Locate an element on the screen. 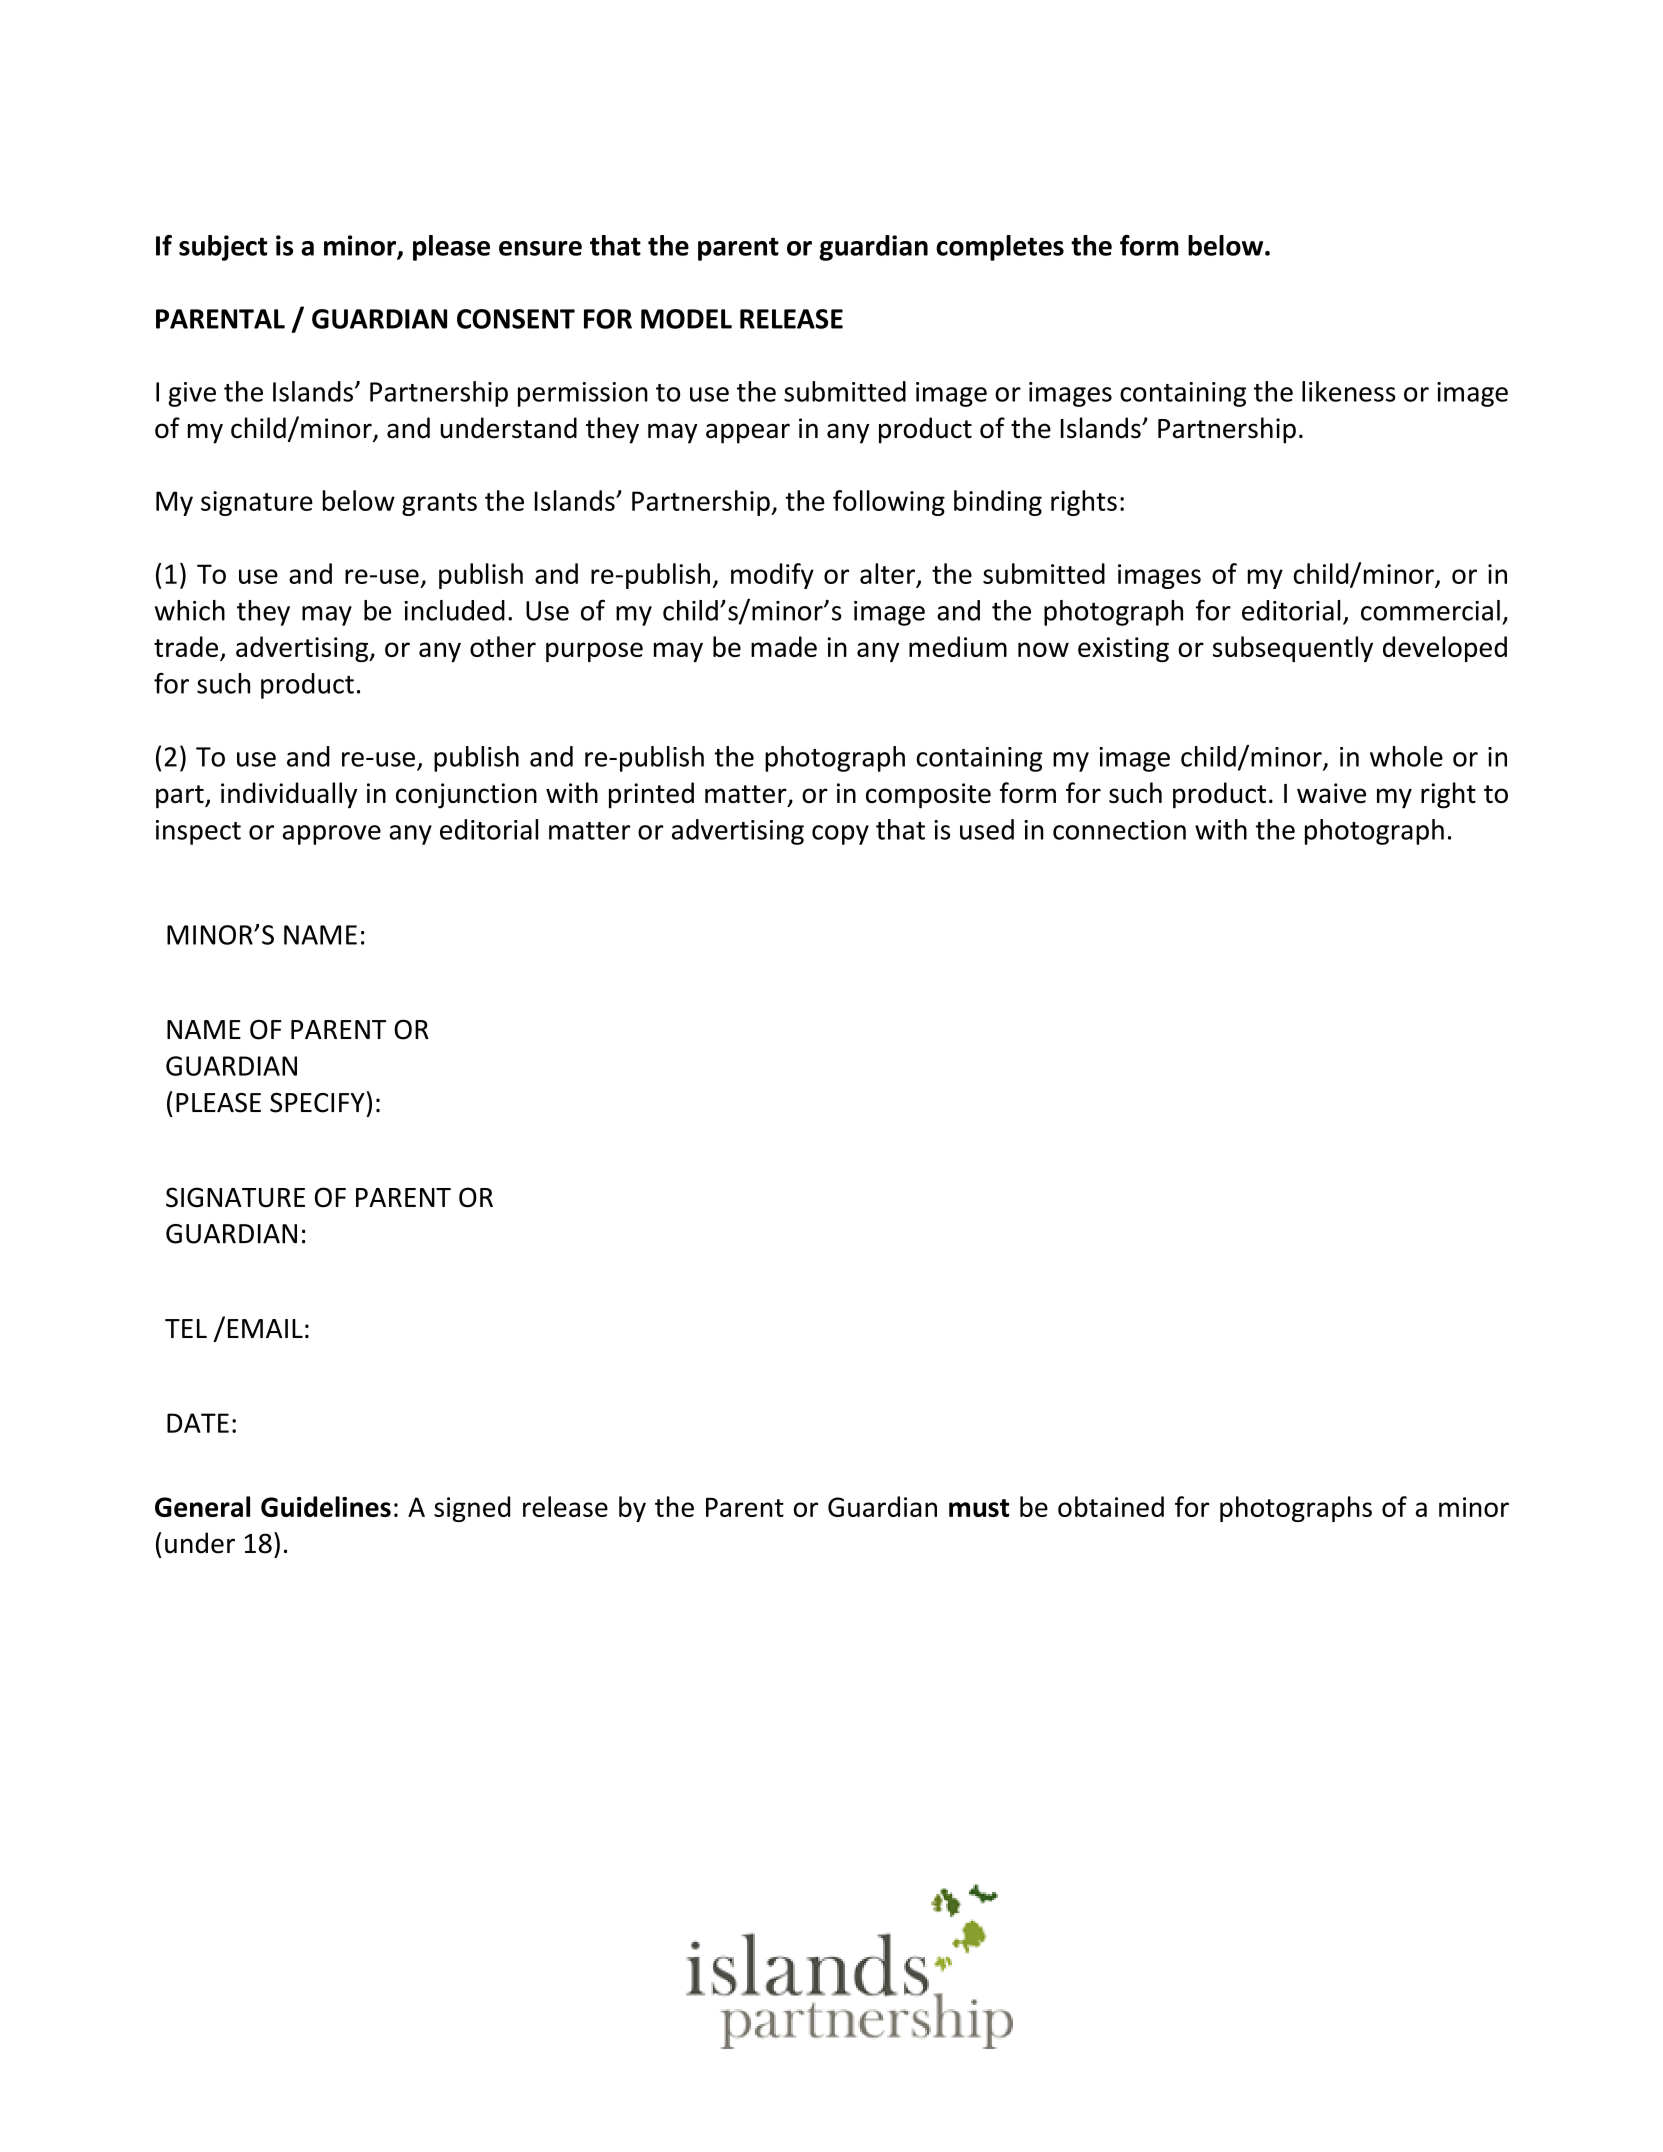 The height and width of the screenshot is (2152, 1663). SPECIFY is located at coordinates (317, 1103).
